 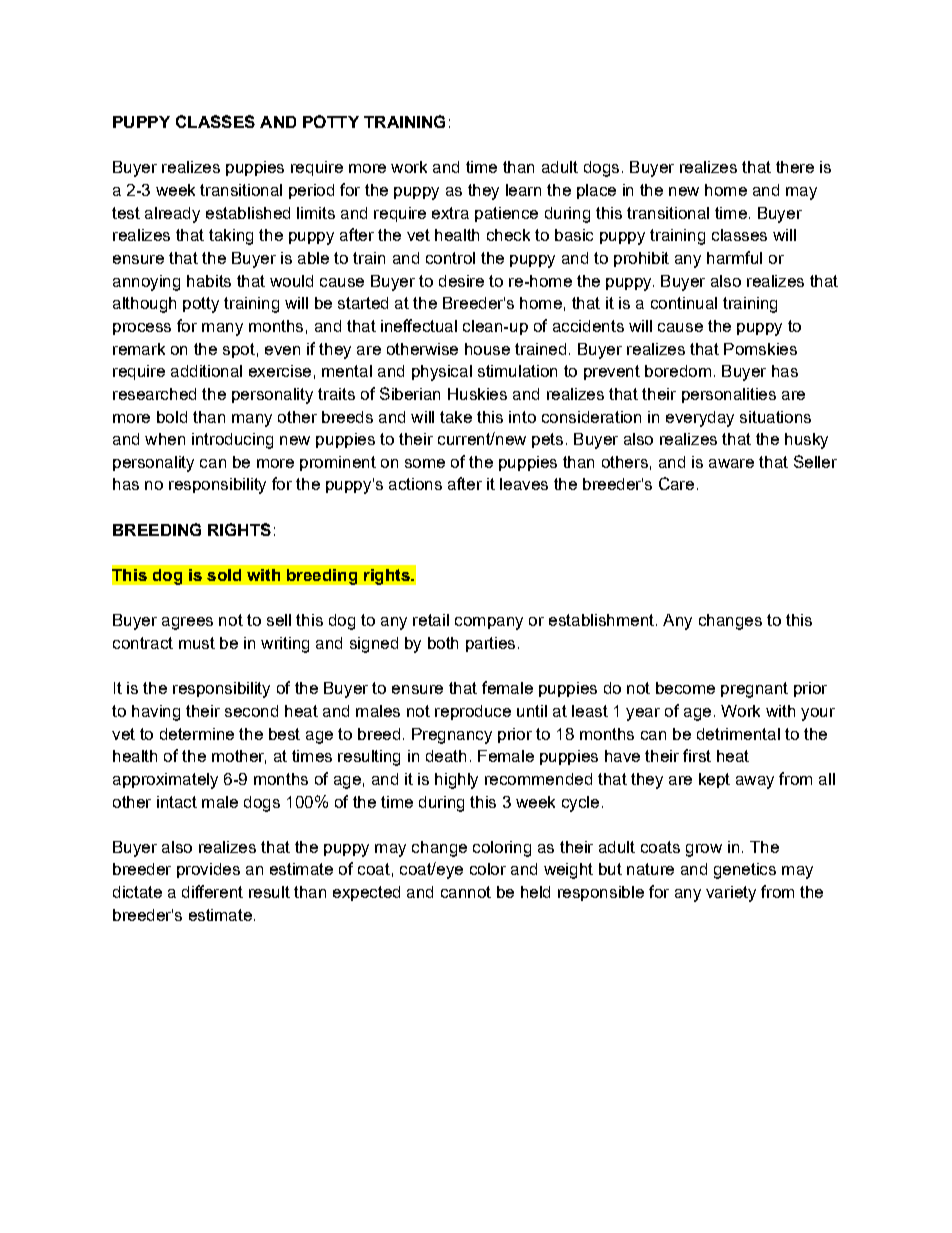 What do you see at coordinates (795, 167) in the screenshot?
I see `there` at bounding box center [795, 167].
